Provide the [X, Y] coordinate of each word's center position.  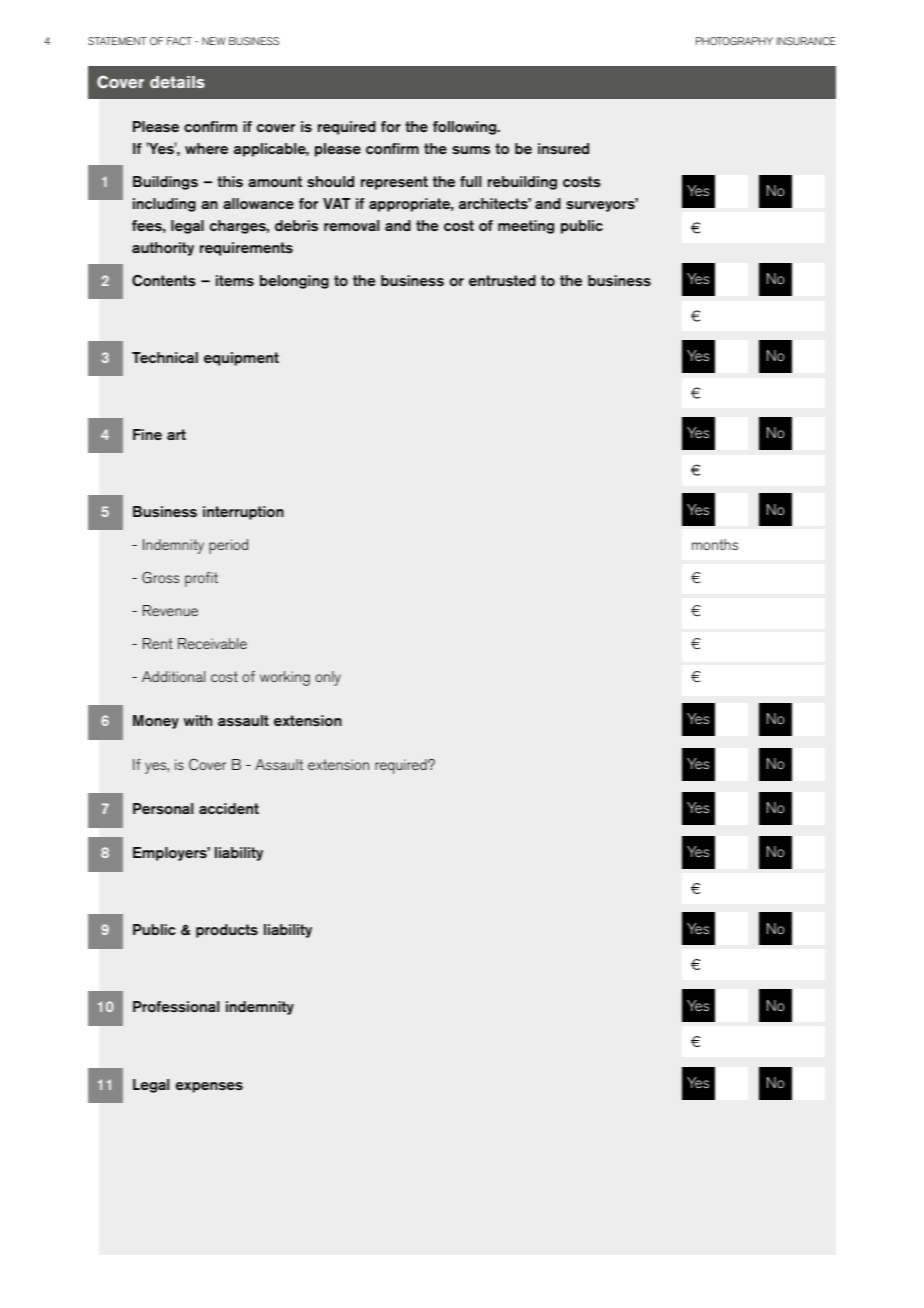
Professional [176, 1007]
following [466, 128]
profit [201, 579]
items [235, 280]
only [328, 678]
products [227, 931]
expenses [209, 1087]
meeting [526, 227]
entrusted [502, 280]
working [285, 678]
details [177, 82]
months [715, 544]
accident [229, 808]
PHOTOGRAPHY [734, 41]
